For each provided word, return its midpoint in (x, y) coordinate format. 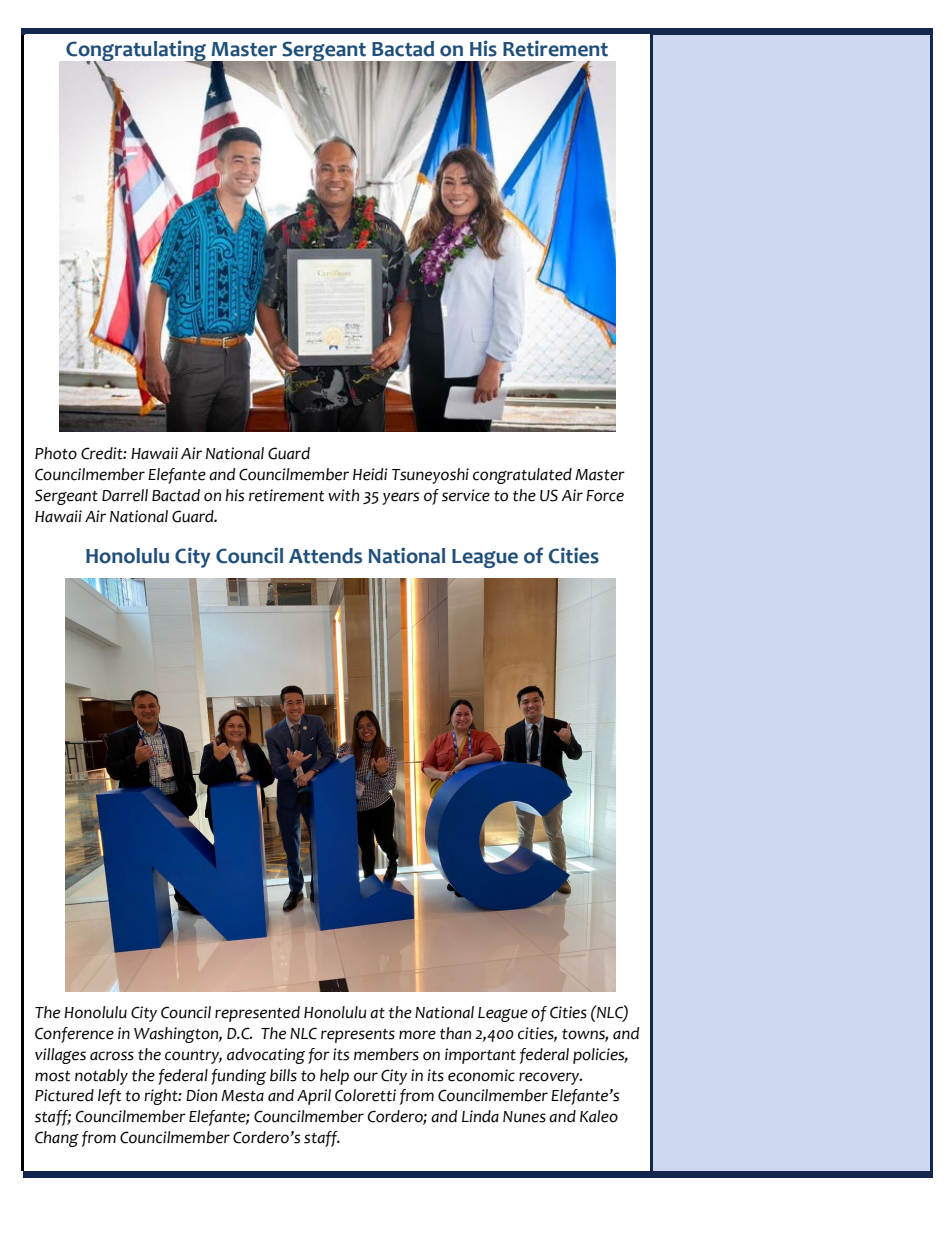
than (455, 1033)
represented (257, 1014)
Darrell (125, 495)
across (112, 1056)
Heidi (370, 474)
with (343, 495)
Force (605, 496)
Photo (56, 453)
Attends (325, 556)
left (109, 1097)
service (466, 495)
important (480, 1056)
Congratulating (137, 52)
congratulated (522, 476)
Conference (74, 1035)
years (400, 498)
